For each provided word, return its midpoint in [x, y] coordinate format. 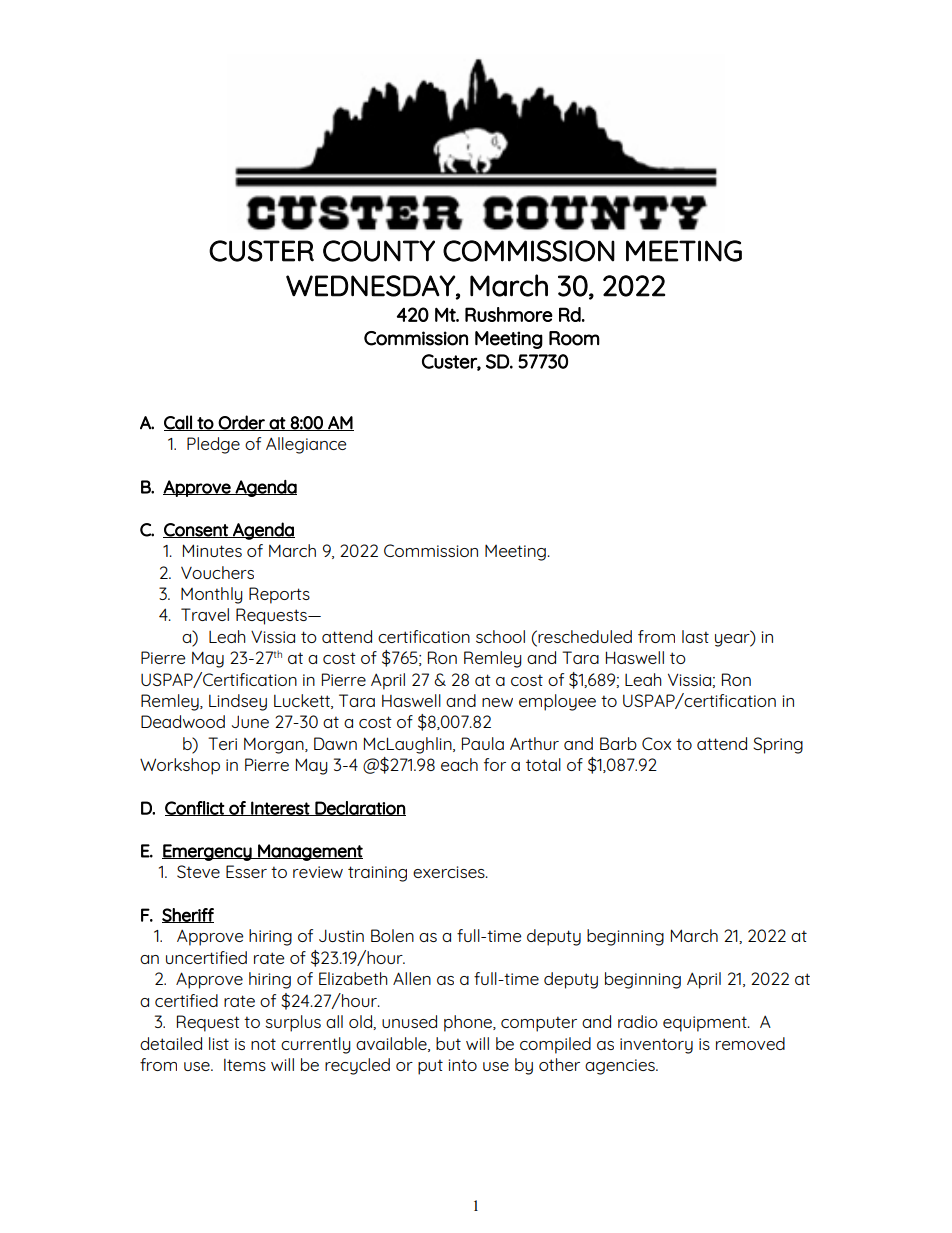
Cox [656, 743]
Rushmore [509, 314]
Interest [280, 808]
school [500, 636]
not [263, 1044]
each [459, 764]
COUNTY [379, 251]
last [695, 636]
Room [574, 338]
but [448, 1043]
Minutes [212, 550]
